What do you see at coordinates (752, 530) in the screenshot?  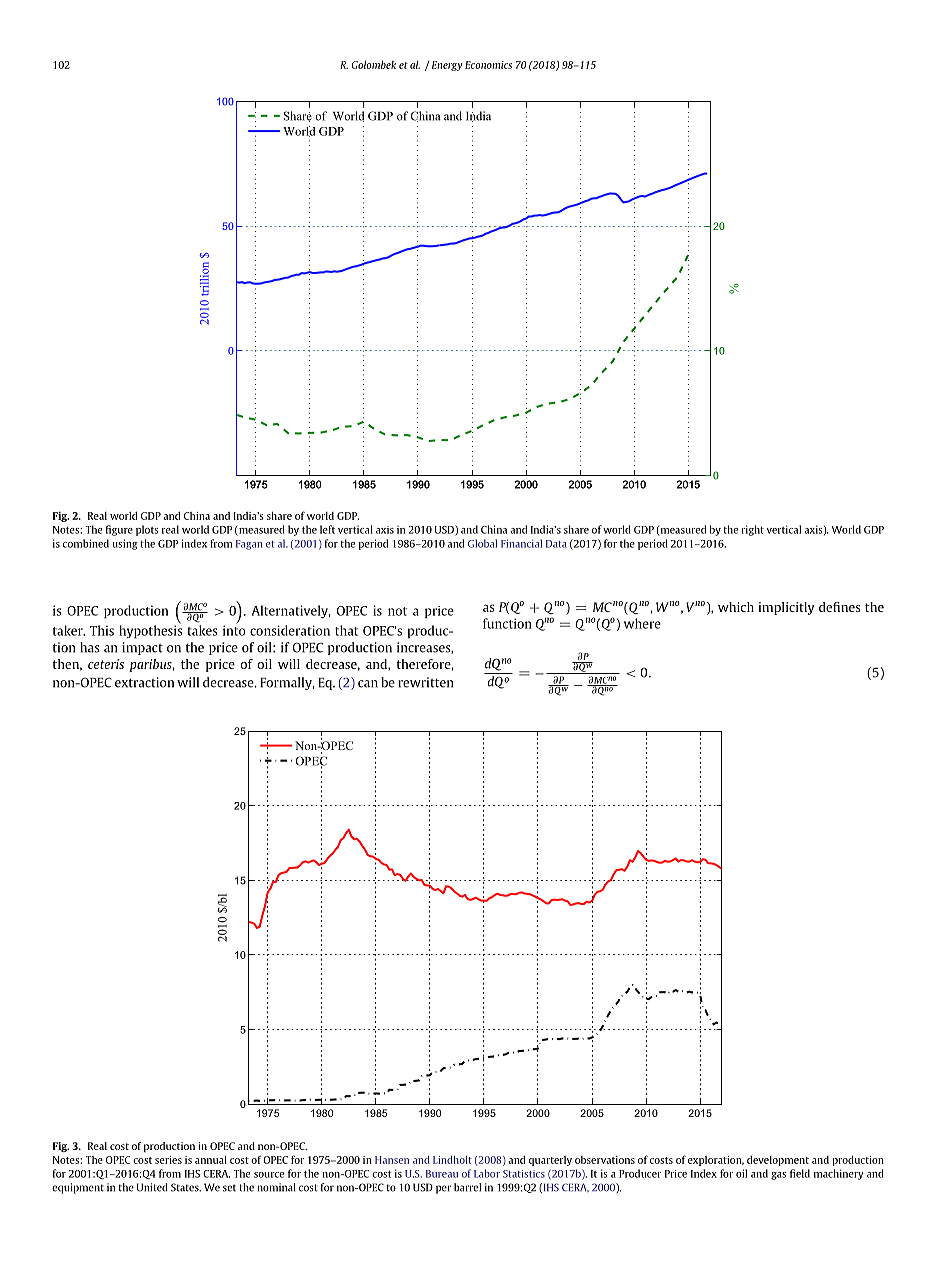 I see `right` at bounding box center [752, 530].
